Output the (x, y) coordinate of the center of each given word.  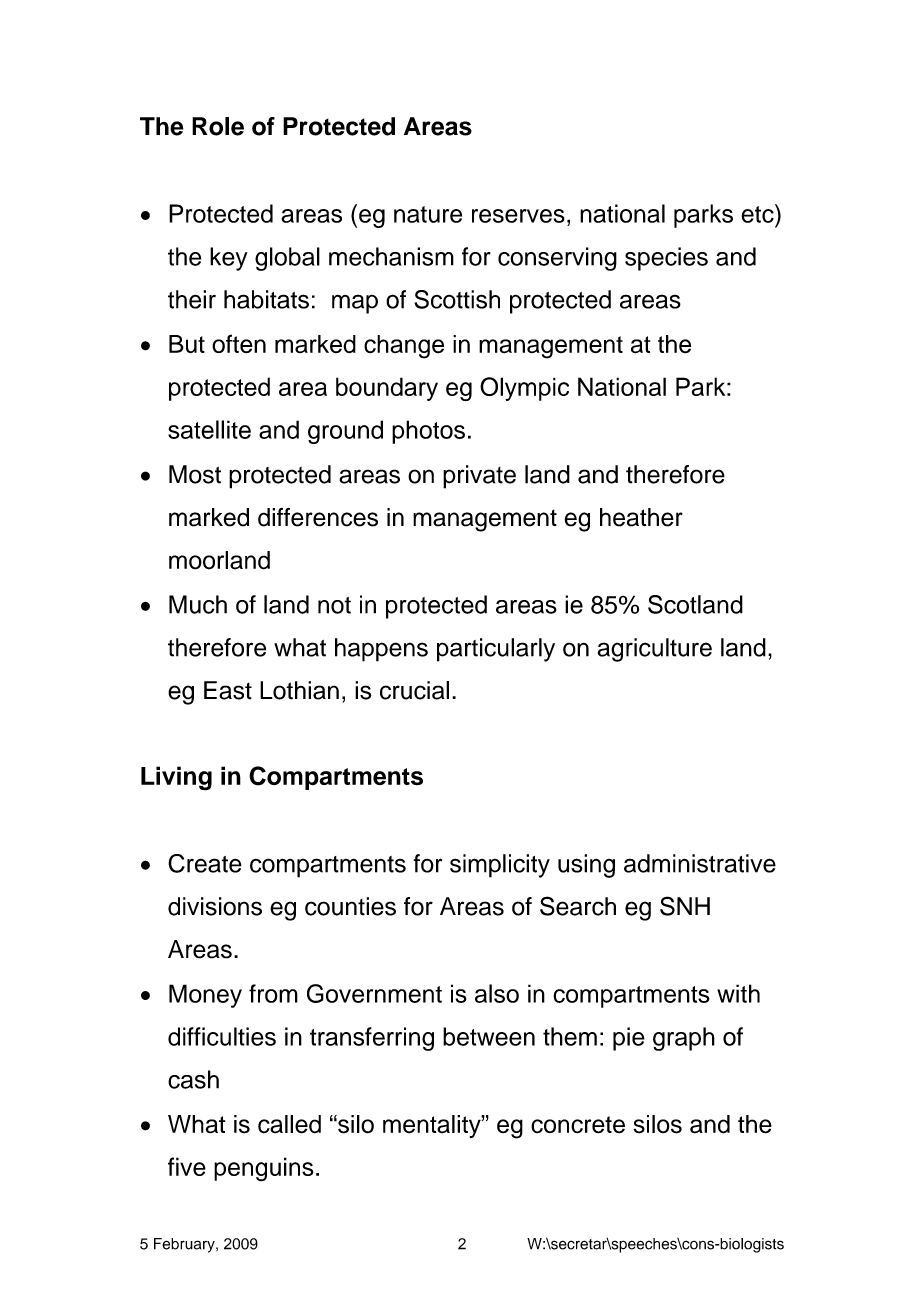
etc (758, 213)
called (289, 1124)
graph (684, 1039)
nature (428, 214)
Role (218, 126)
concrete (578, 1125)
